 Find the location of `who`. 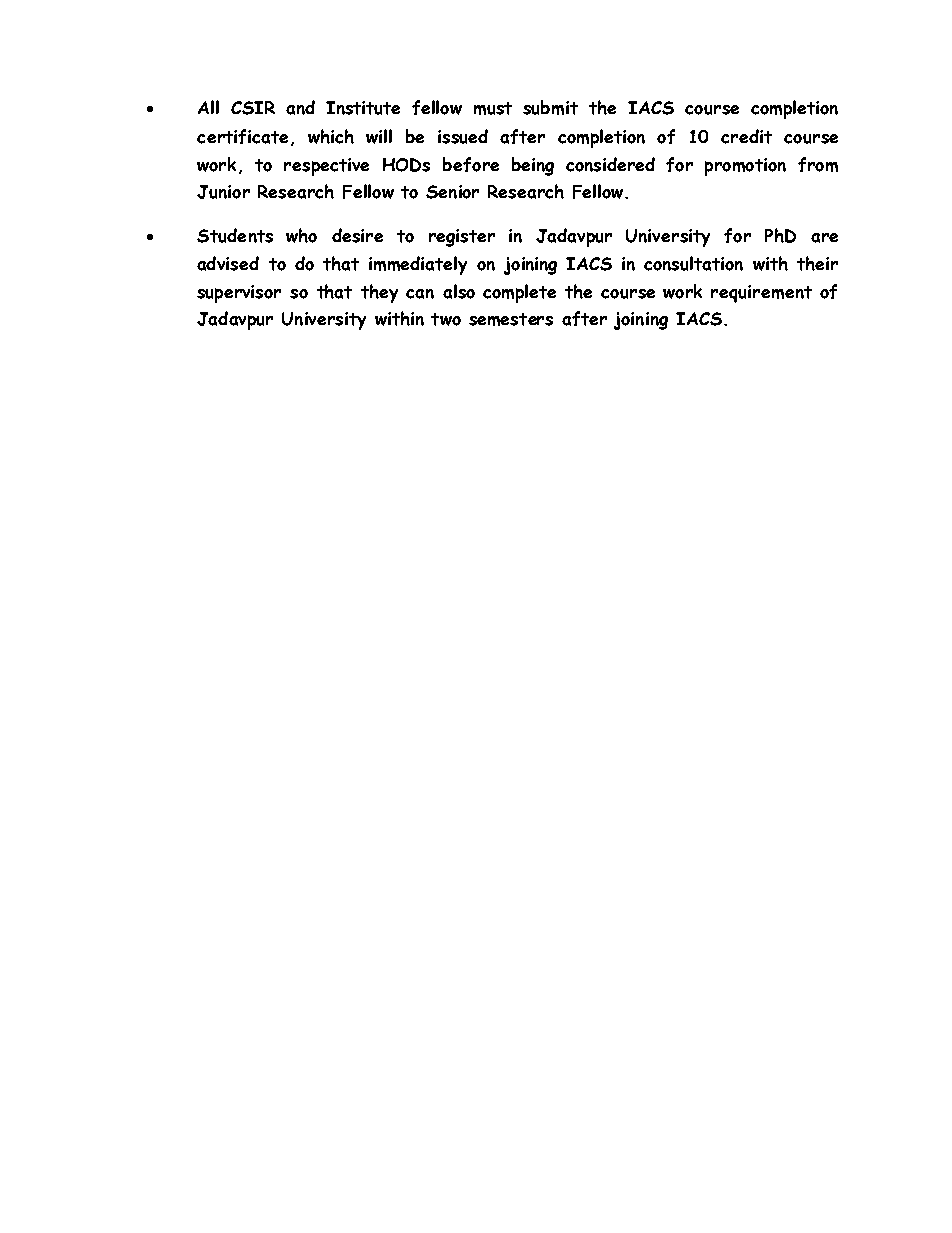

who is located at coordinates (301, 235).
